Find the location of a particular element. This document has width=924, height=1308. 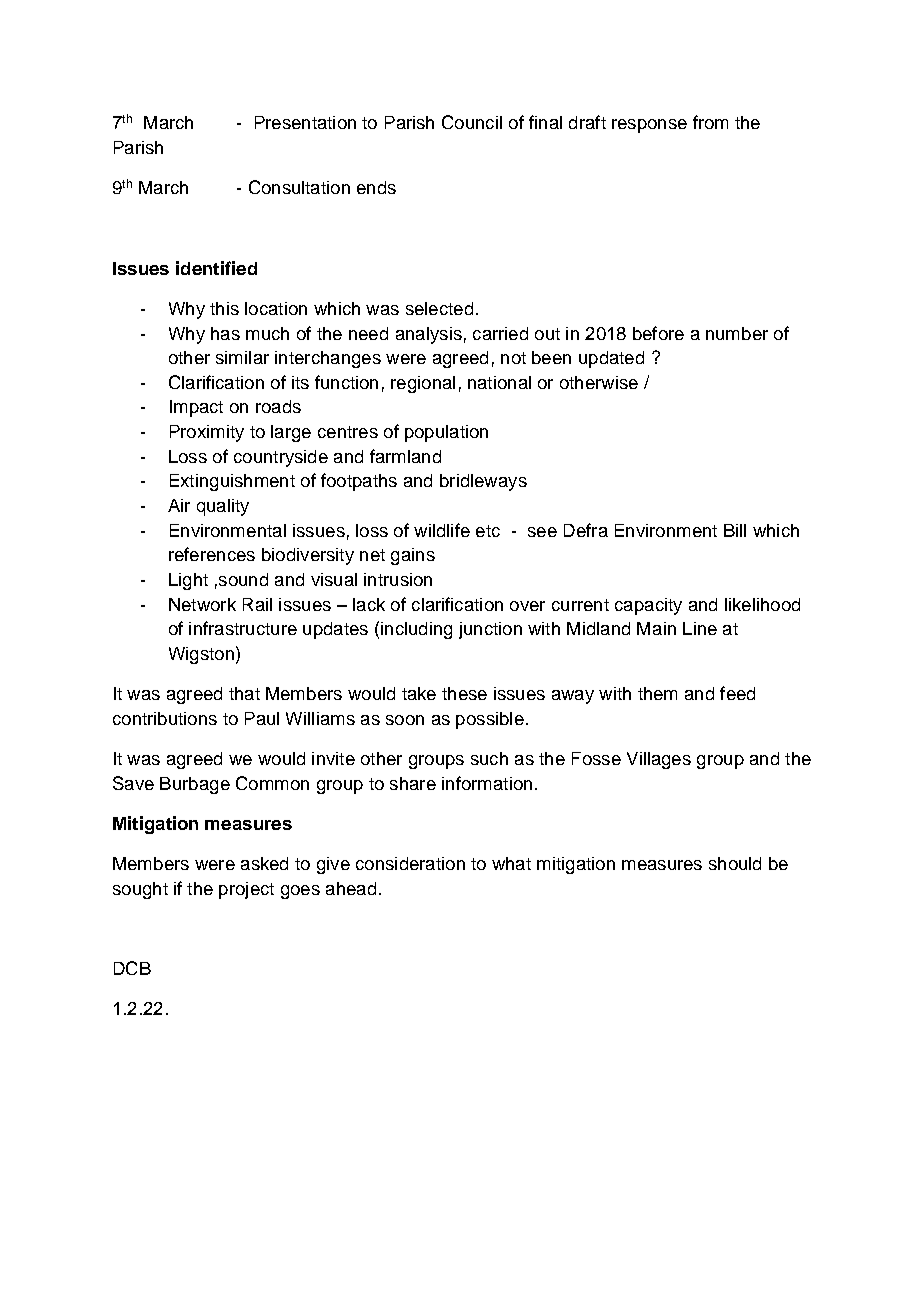

Bill is located at coordinates (735, 530).
